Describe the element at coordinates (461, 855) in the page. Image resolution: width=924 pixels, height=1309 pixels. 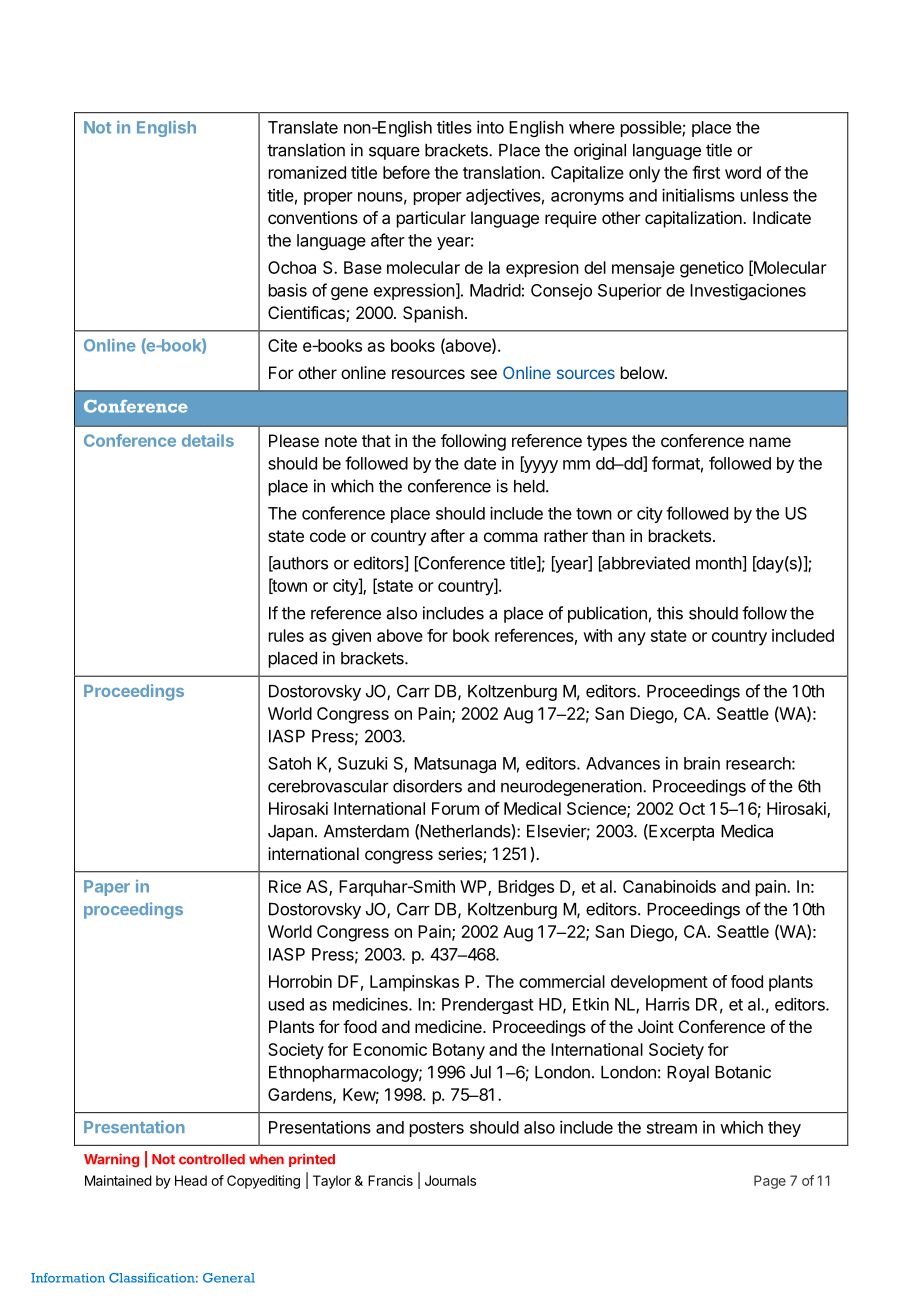
I see `series` at that location.
